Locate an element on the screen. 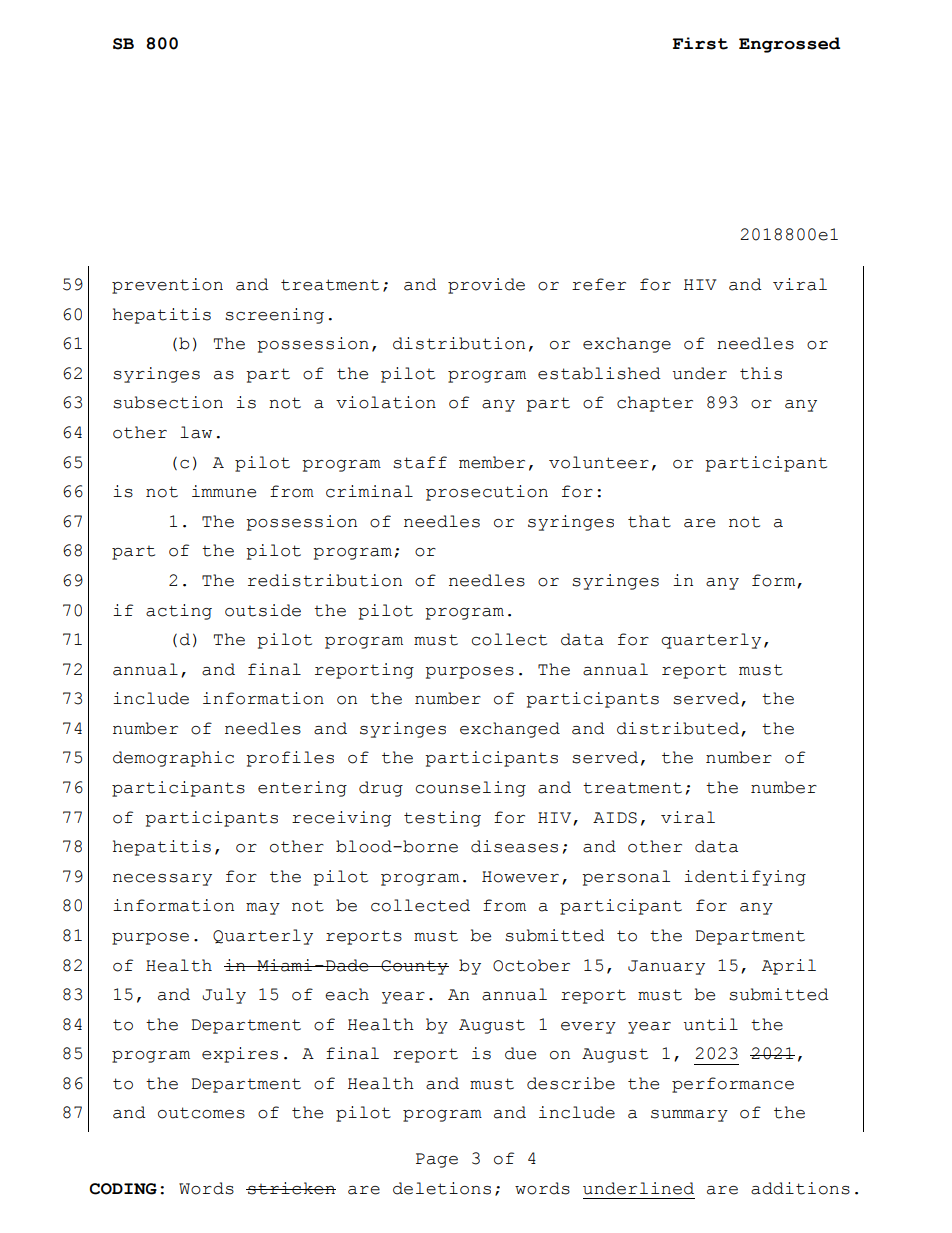  prosecution is located at coordinates (487, 493).
